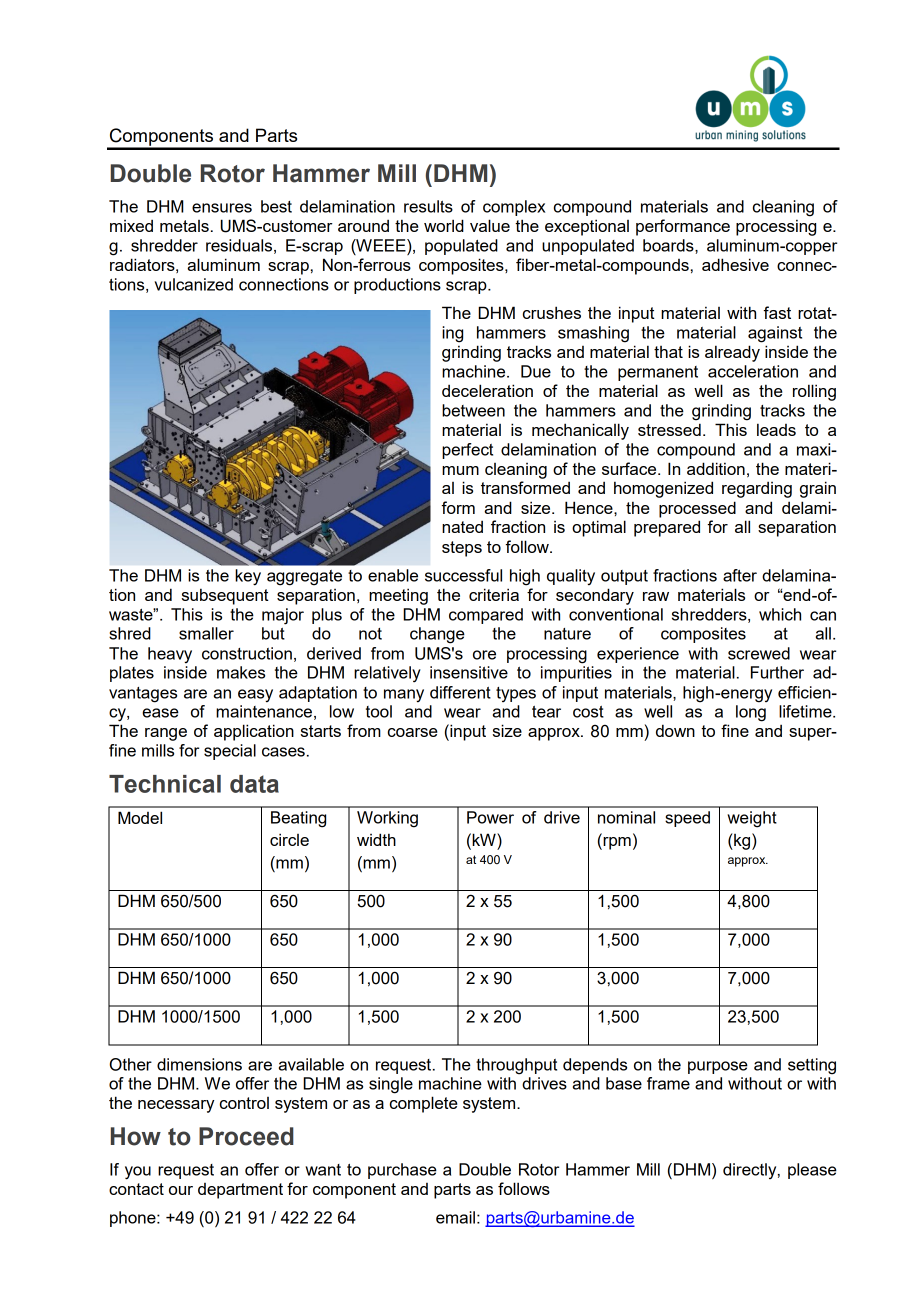 This page has width=924, height=1304. I want to click on circle, so click(289, 839).
